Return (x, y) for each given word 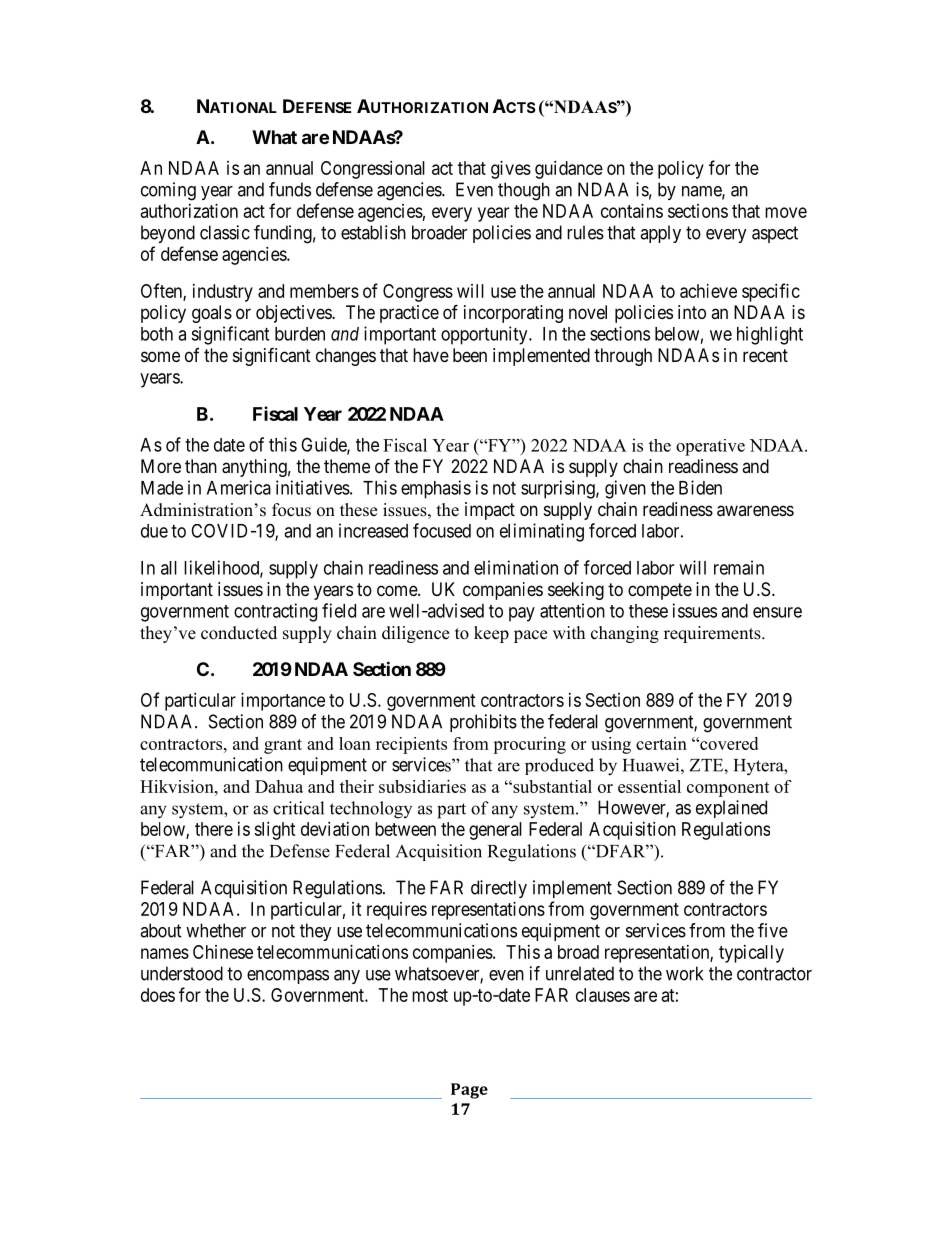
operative (710, 447)
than (201, 466)
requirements (713, 634)
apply (660, 234)
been (470, 355)
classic (225, 232)
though (524, 191)
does (158, 995)
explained (731, 809)
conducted (239, 633)
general (495, 831)
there (214, 829)
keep (491, 634)
